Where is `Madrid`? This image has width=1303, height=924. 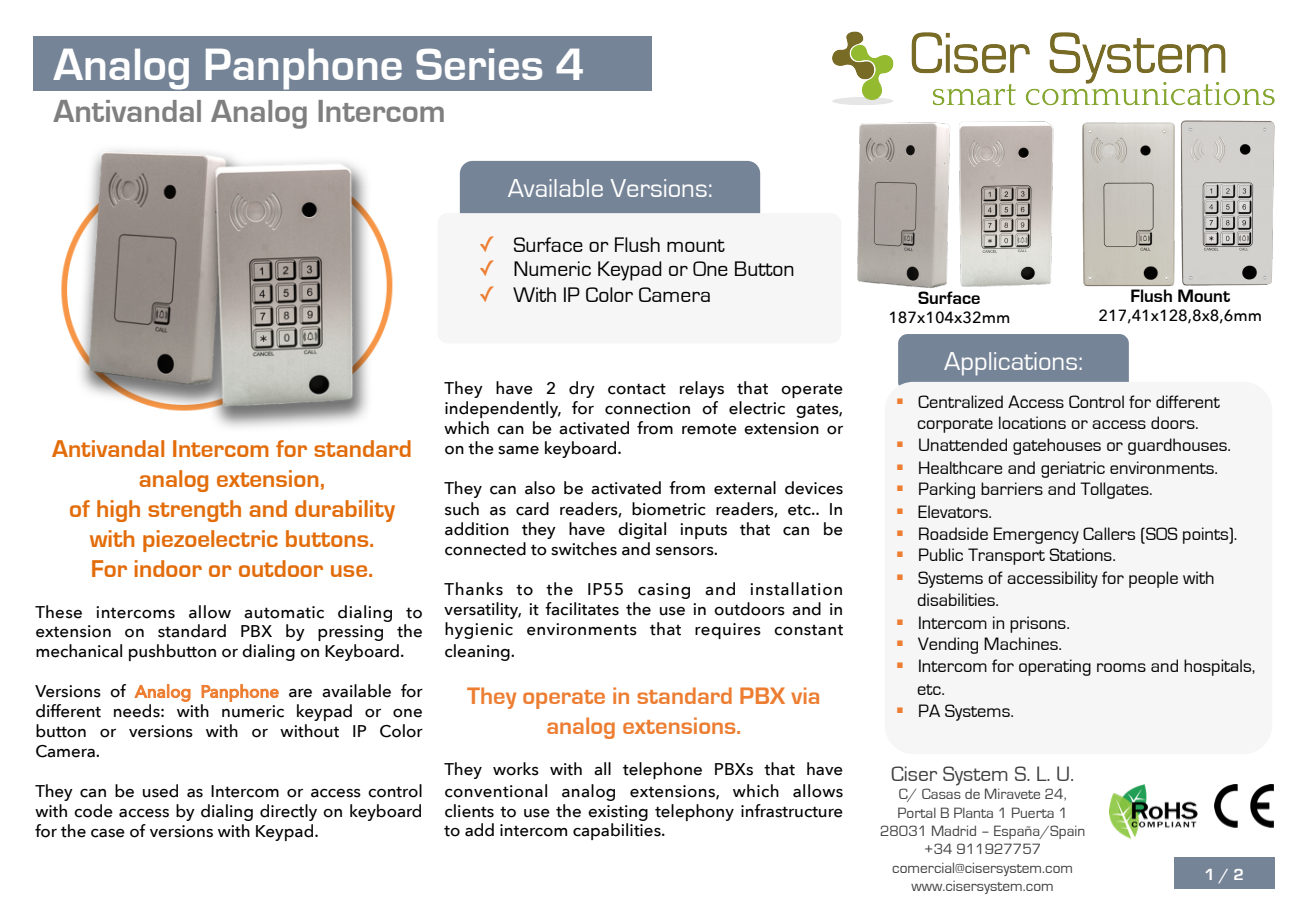 Madrid is located at coordinates (954, 830).
